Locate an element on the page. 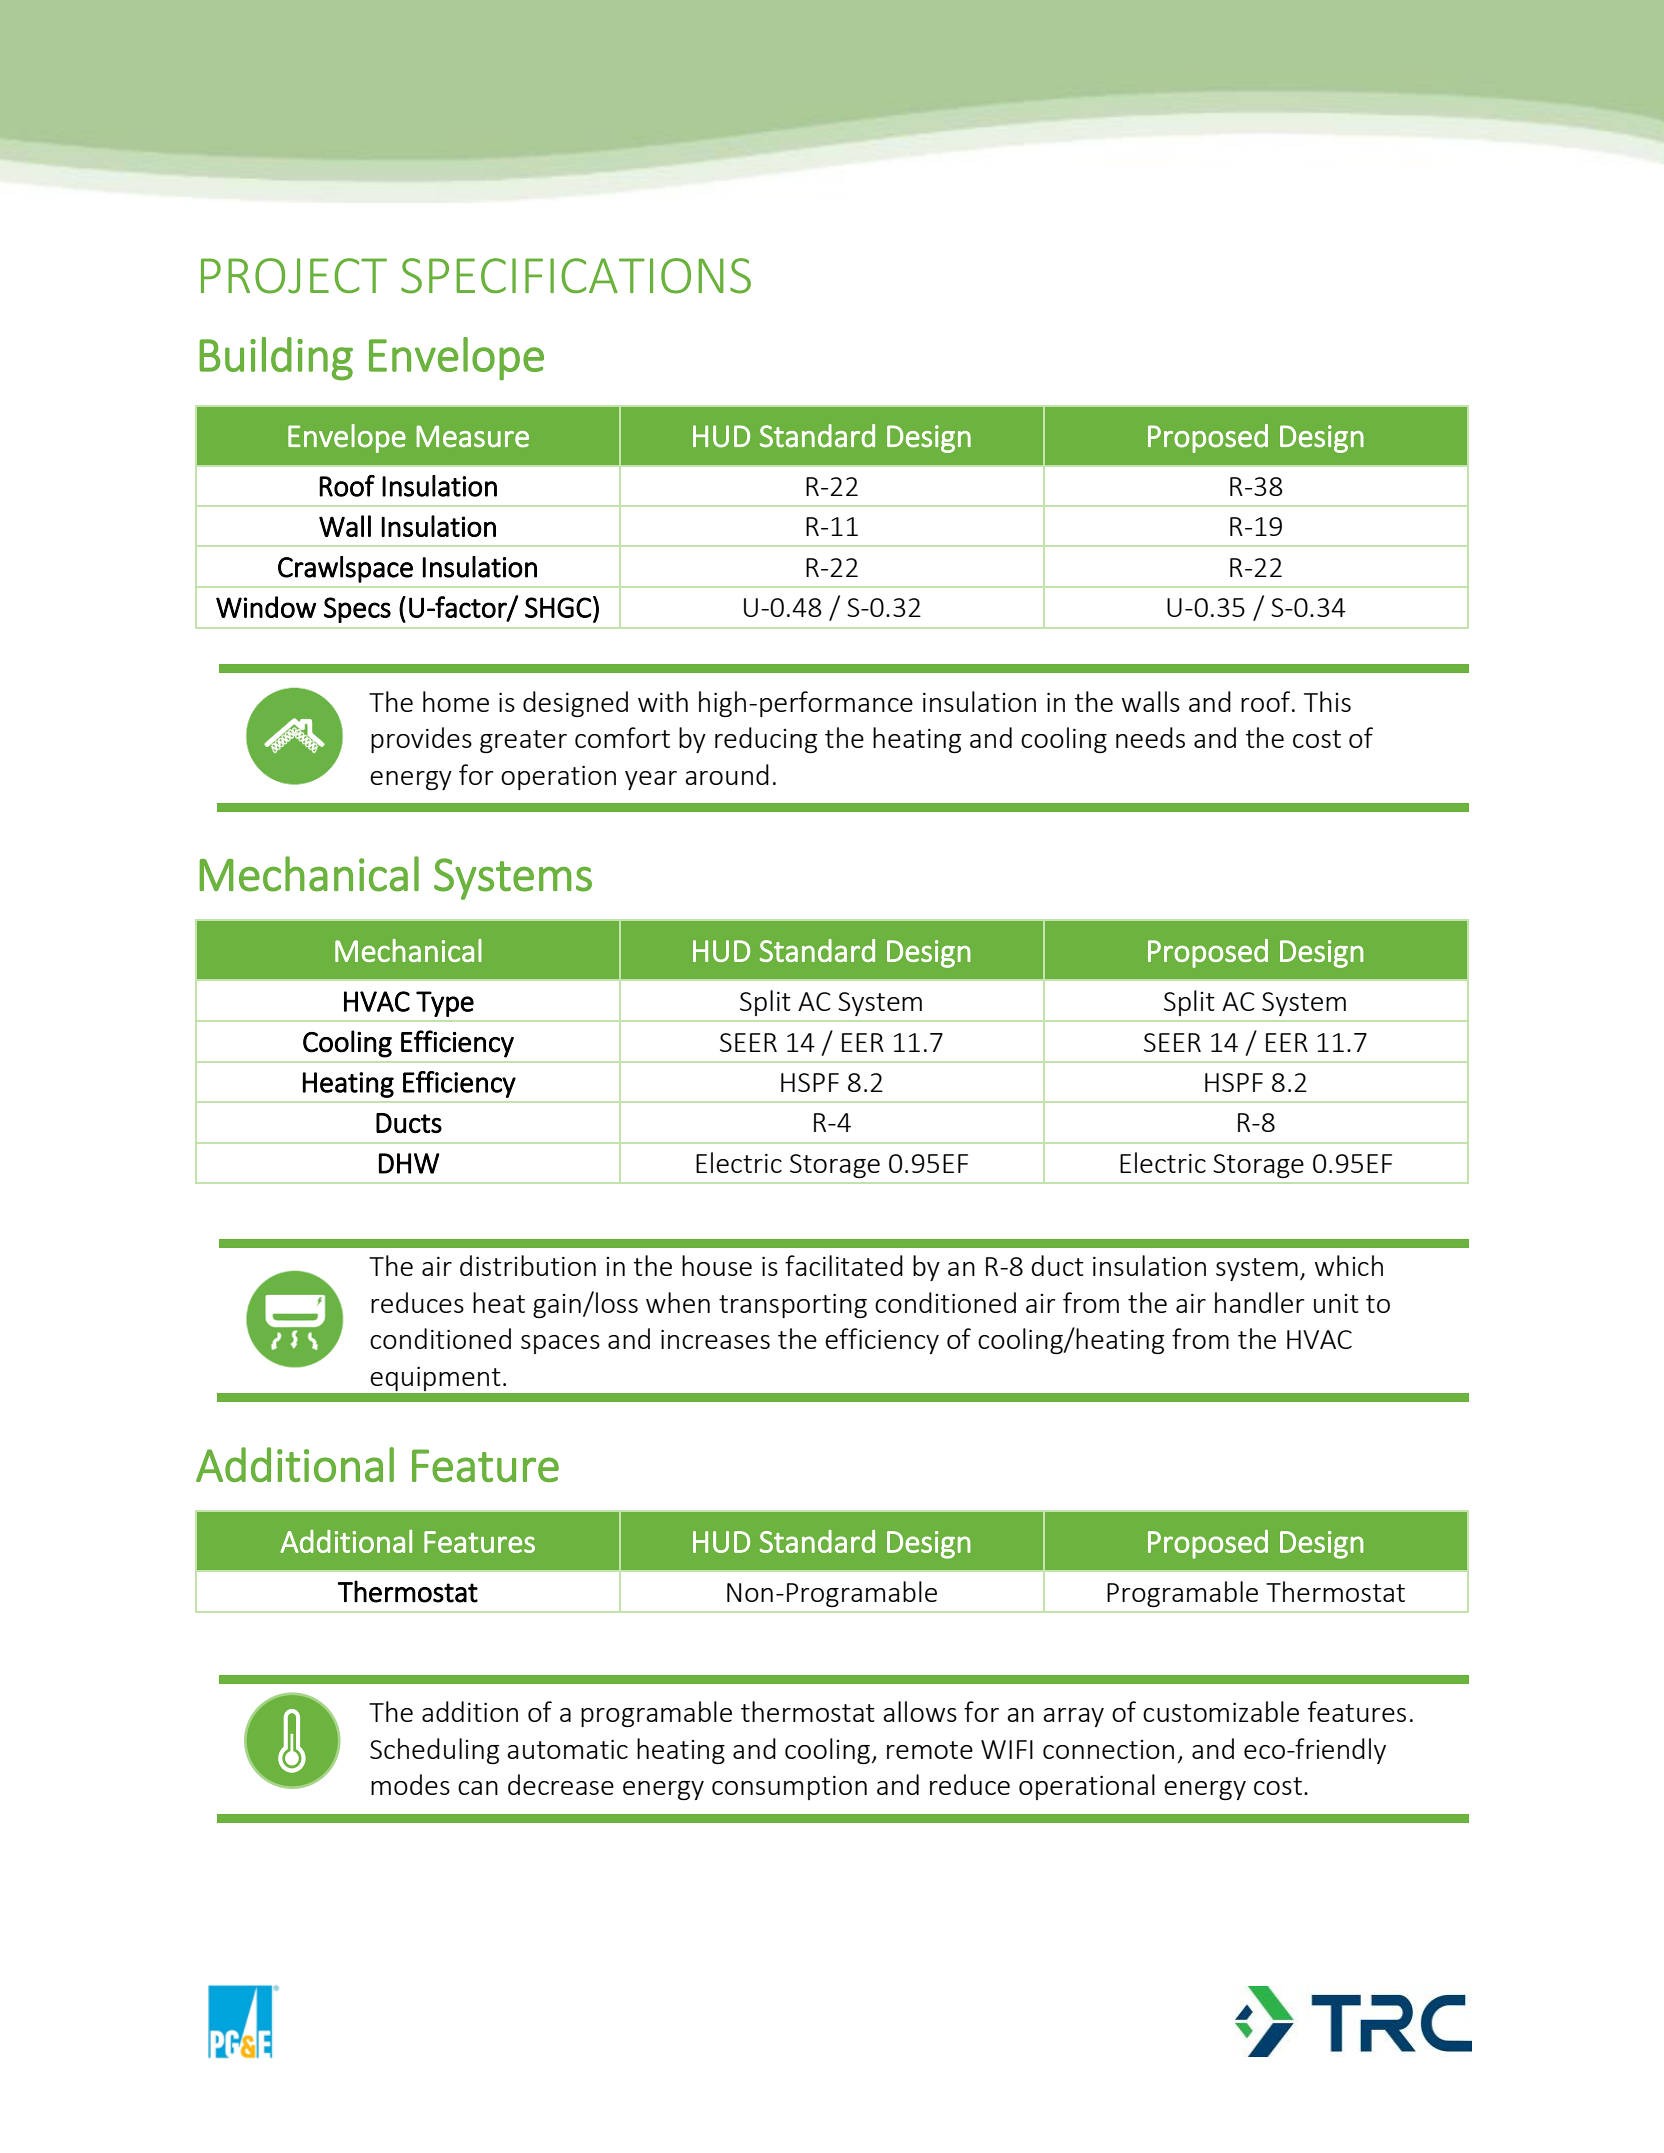 Image resolution: width=1664 pixels, height=2153 pixels. This is located at coordinates (1327, 701).
